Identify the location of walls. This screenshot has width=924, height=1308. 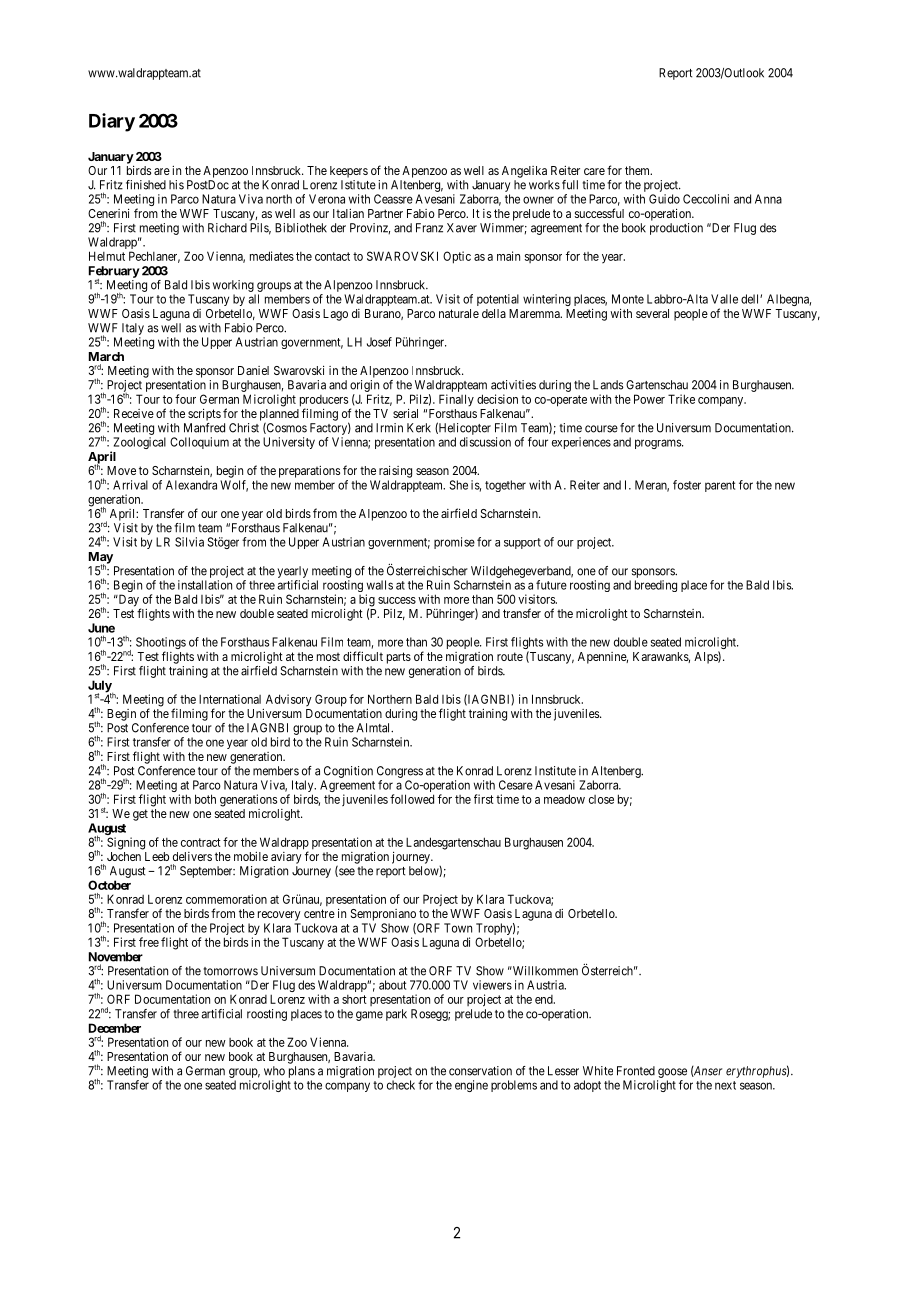
(380, 585).
